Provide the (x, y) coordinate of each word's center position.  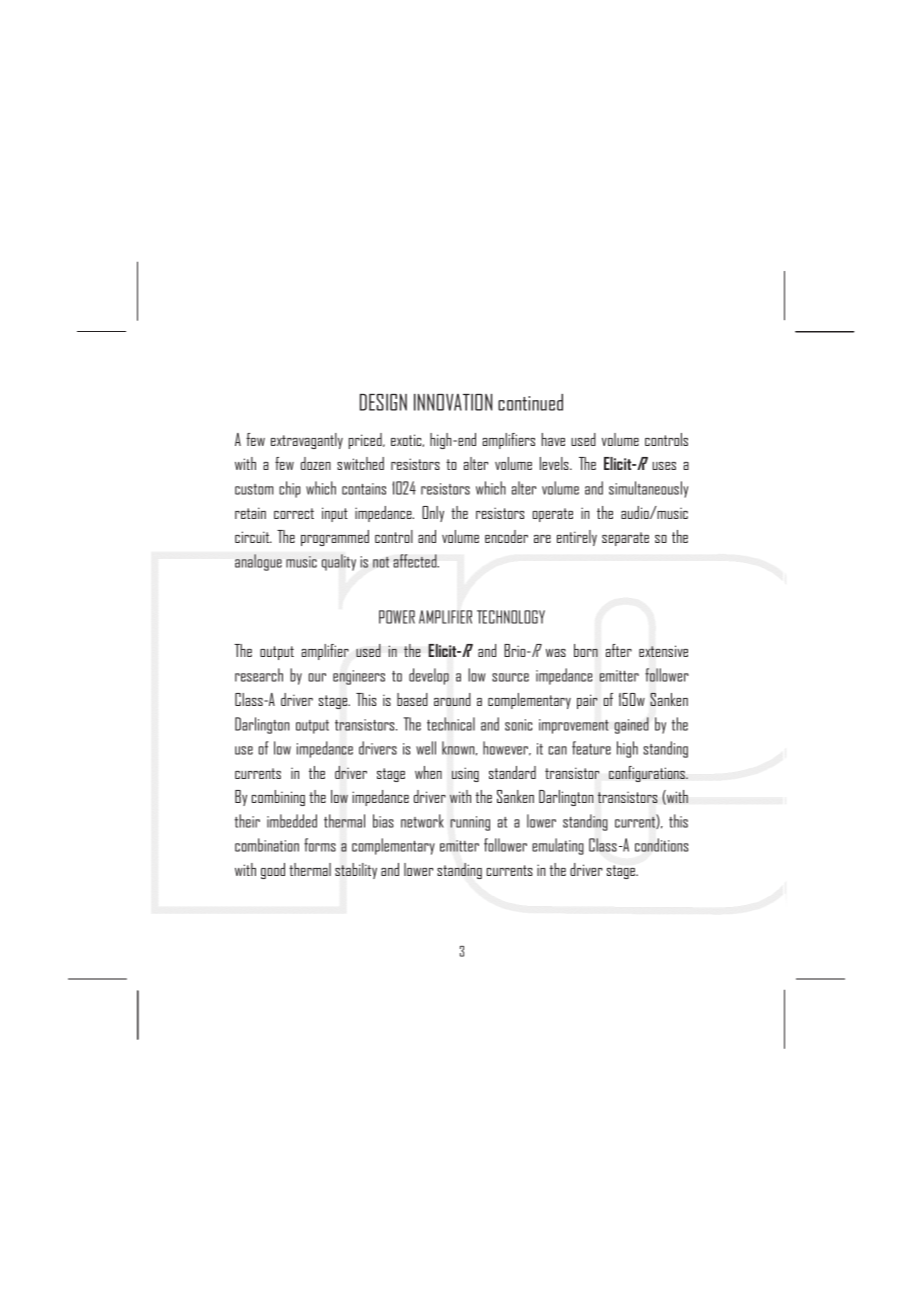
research (259, 675)
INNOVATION (453, 402)
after (619, 650)
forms (320, 845)
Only (433, 514)
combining (278, 798)
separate (625, 539)
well (426, 748)
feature (591, 748)
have (553, 439)
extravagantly (307, 441)
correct (294, 513)
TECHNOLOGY (511, 617)
